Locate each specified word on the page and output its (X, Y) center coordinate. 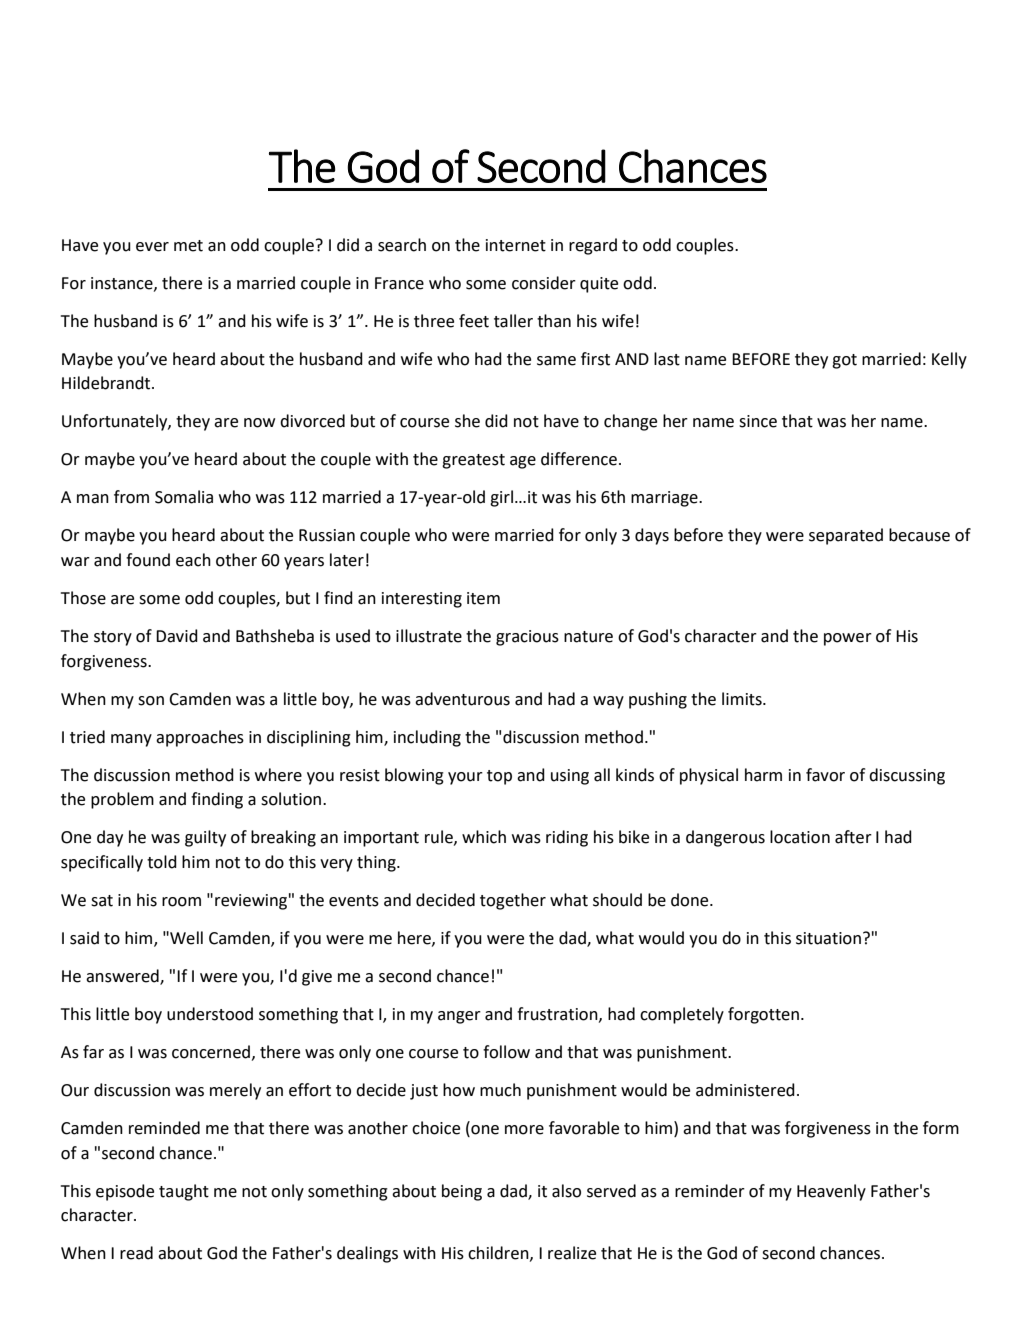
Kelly (949, 360)
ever (152, 247)
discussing (907, 776)
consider (544, 283)
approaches (200, 738)
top (499, 777)
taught (184, 1192)
